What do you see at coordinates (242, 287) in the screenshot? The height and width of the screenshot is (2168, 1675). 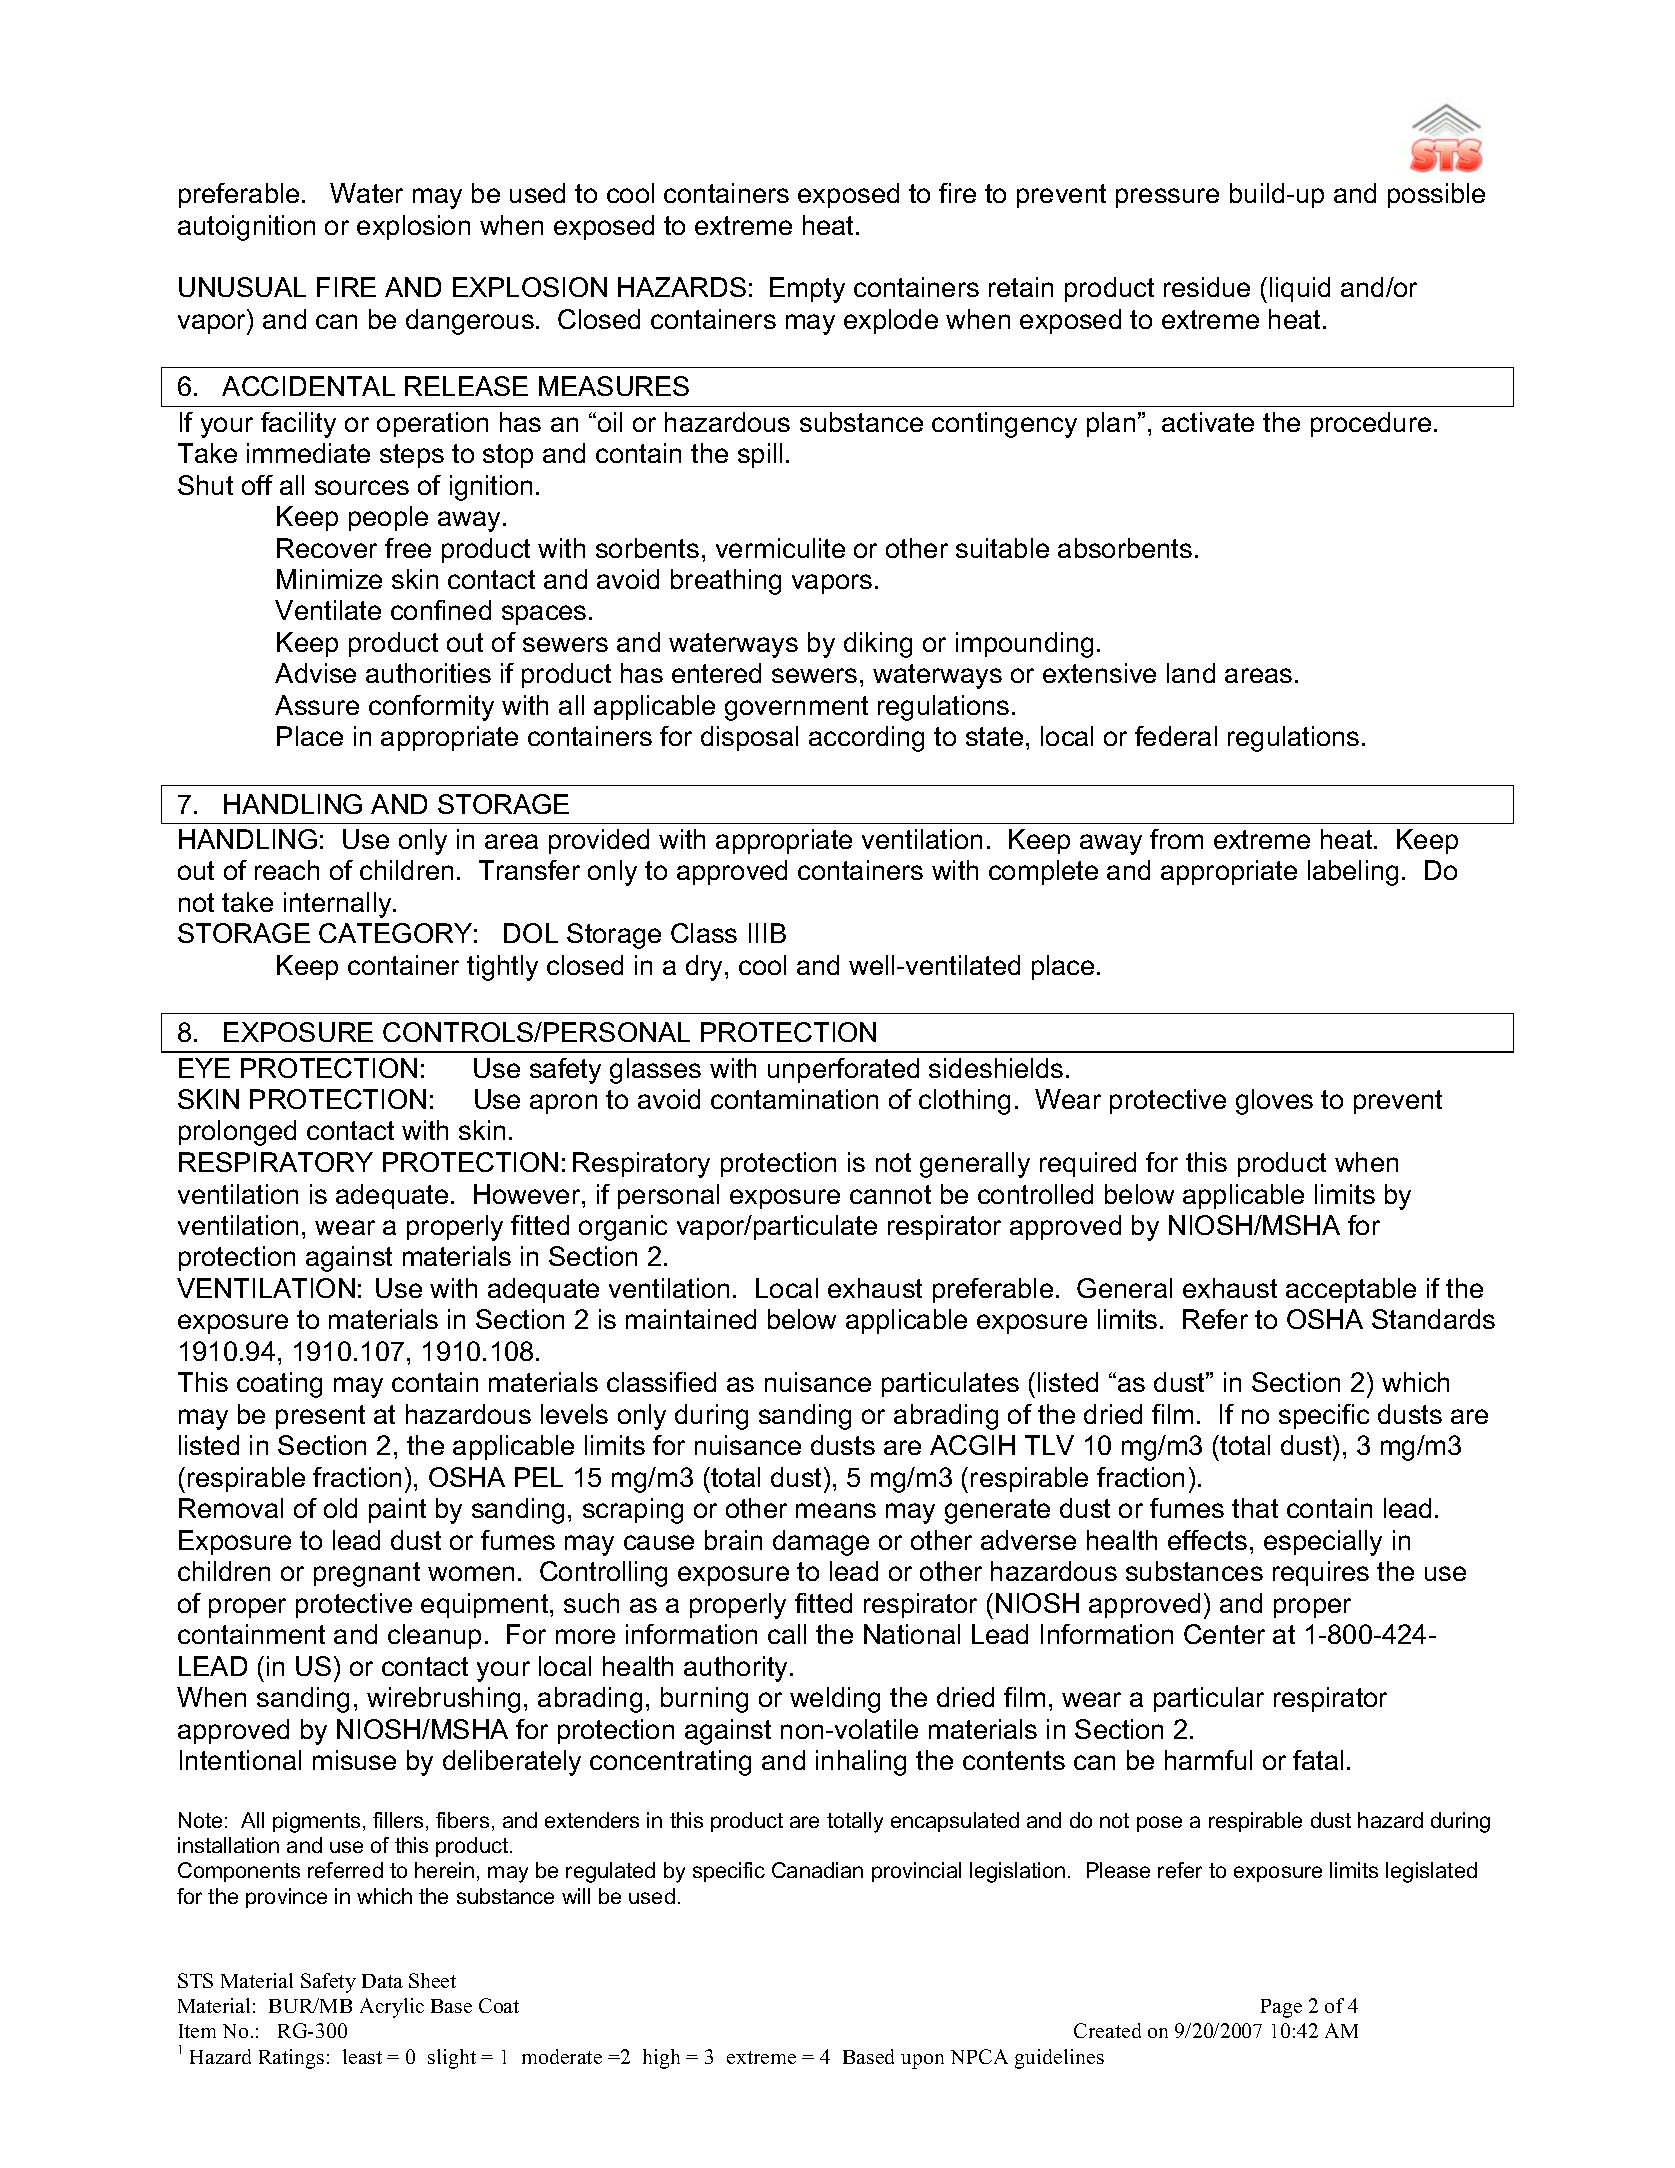 I see `UNUSUAL` at bounding box center [242, 287].
